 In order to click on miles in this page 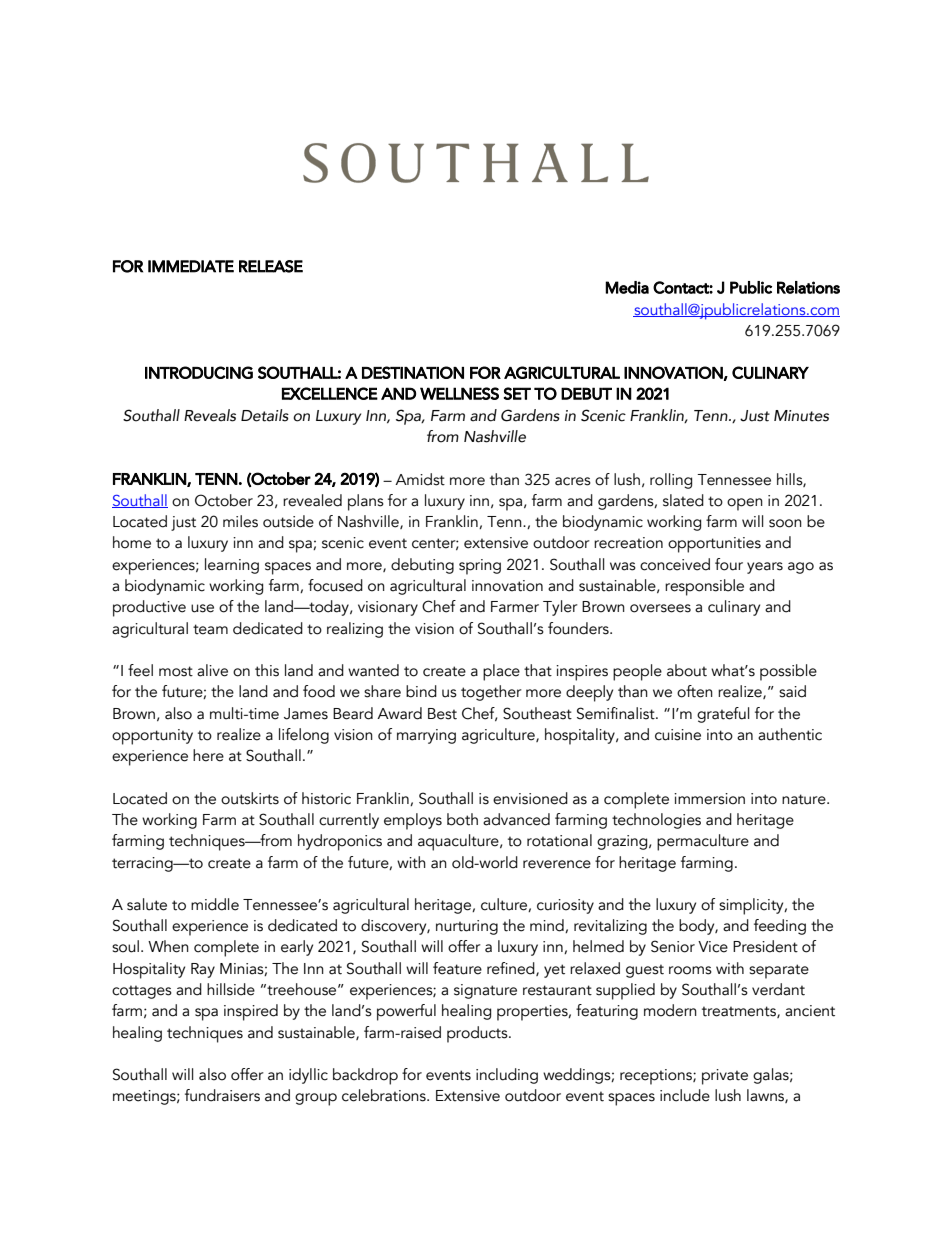, I will do `click(240, 521)`.
